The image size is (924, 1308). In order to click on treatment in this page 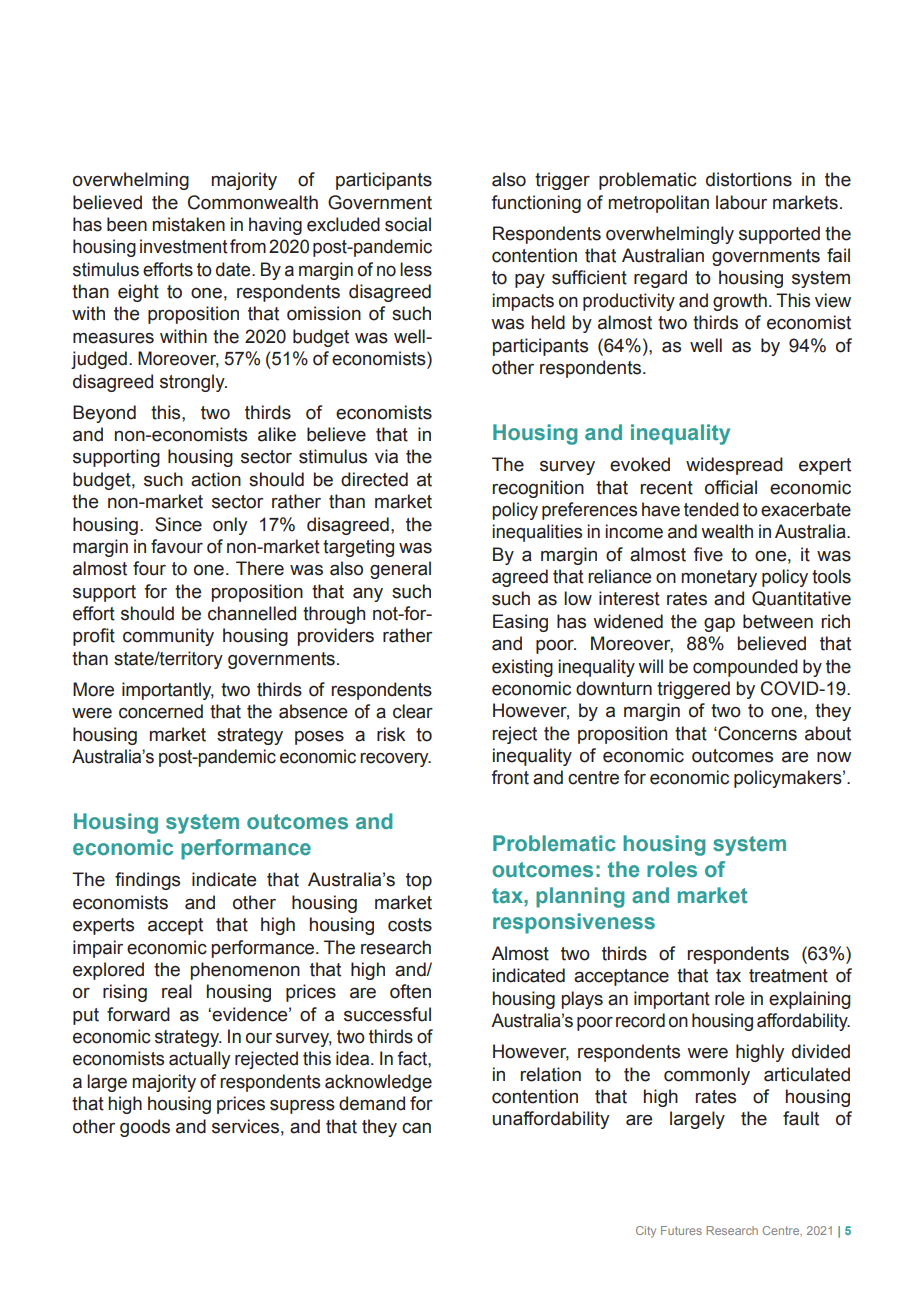, I will do `click(788, 976)`.
